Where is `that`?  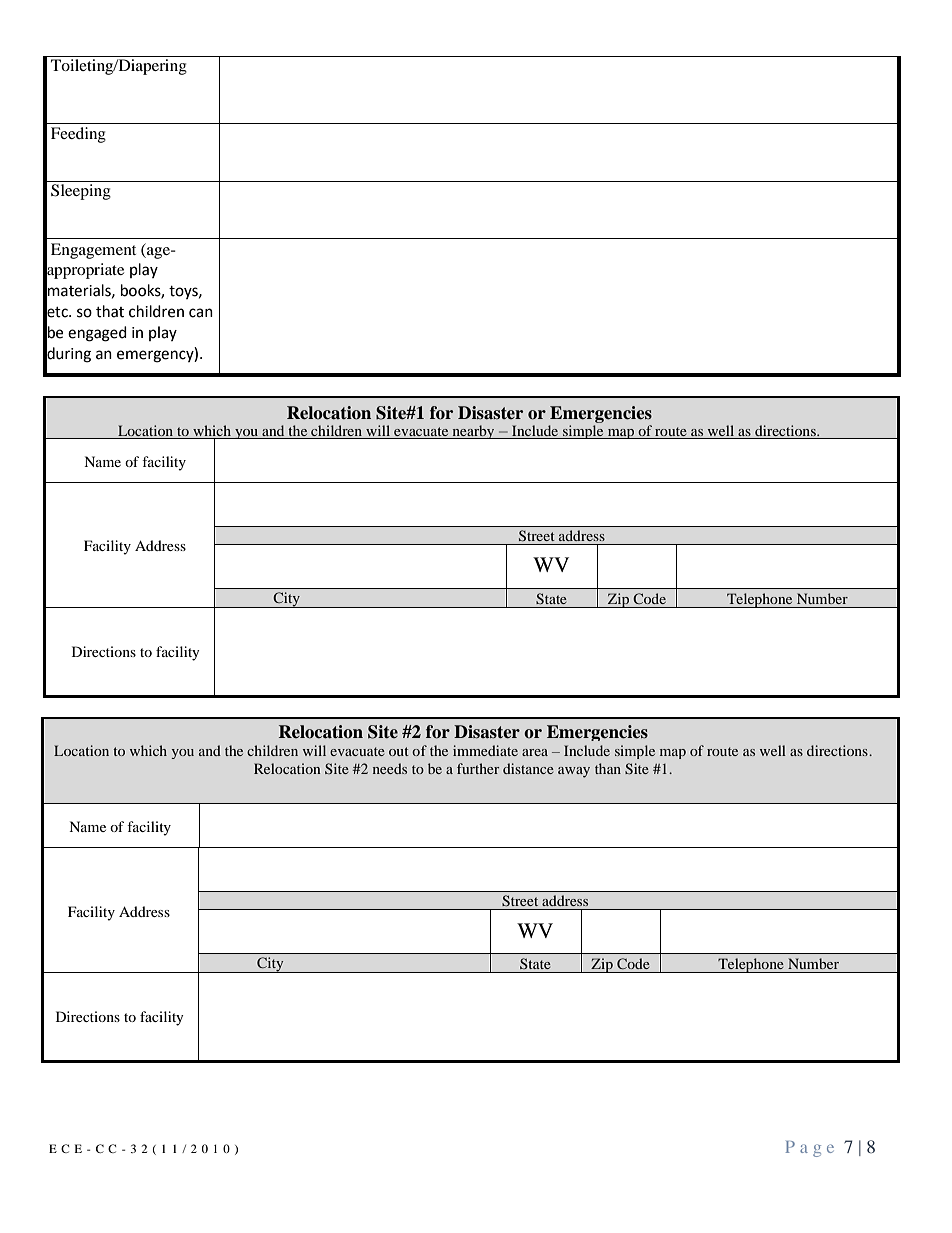
that is located at coordinates (110, 311).
